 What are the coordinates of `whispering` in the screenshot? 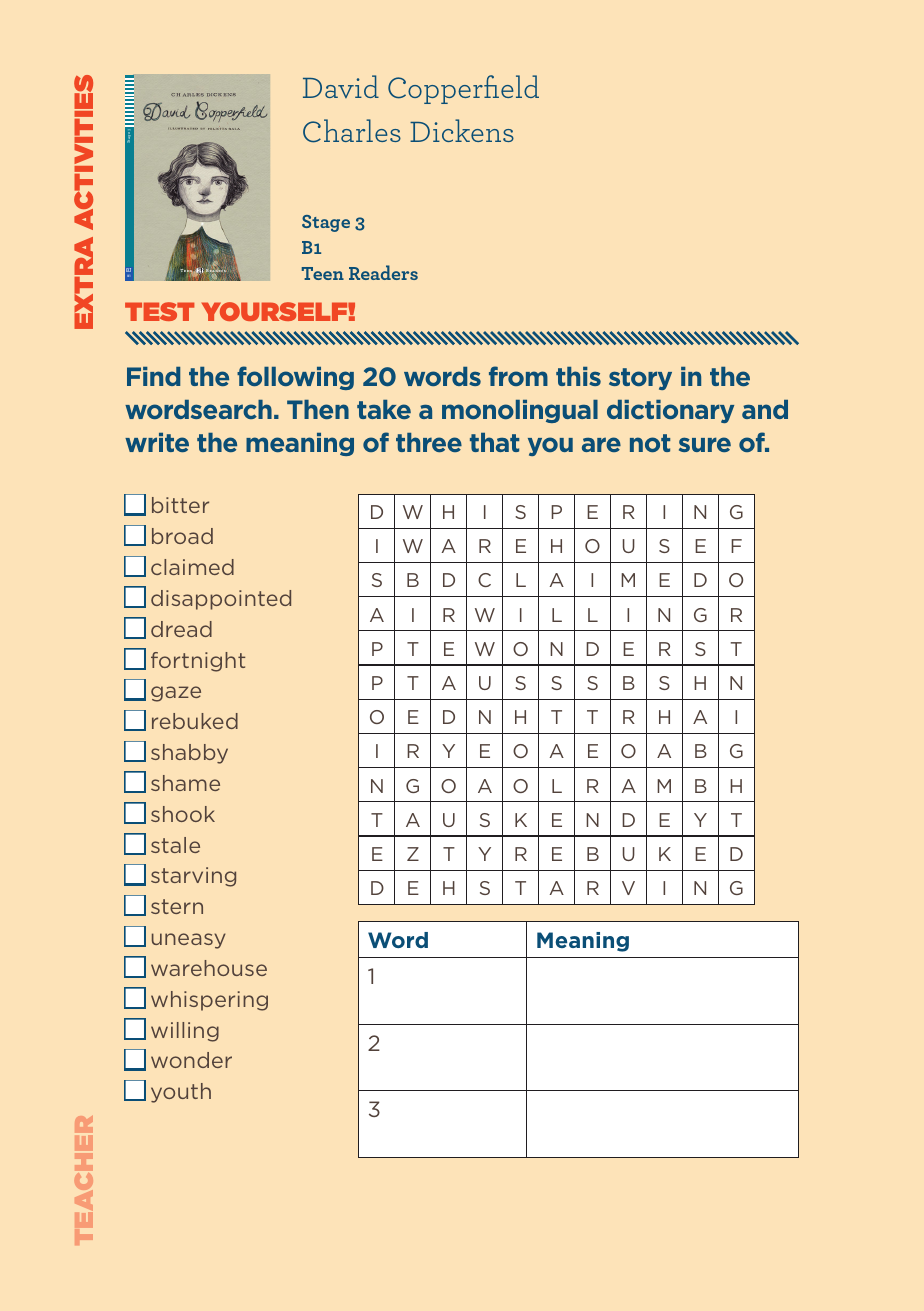 It's located at (209, 1001).
